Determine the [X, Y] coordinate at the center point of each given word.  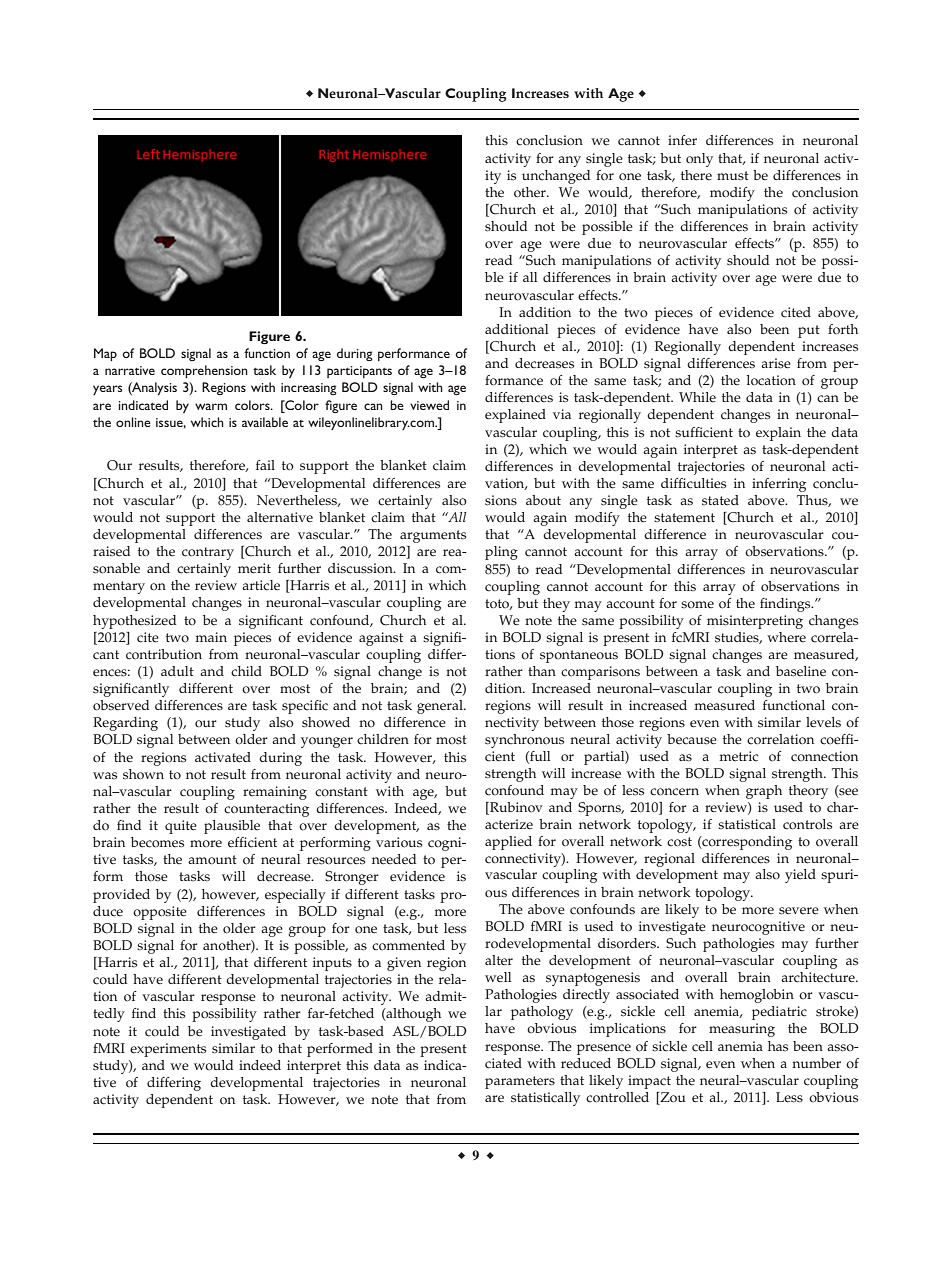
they [556, 605]
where [786, 637]
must [733, 176]
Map [105, 354]
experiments [168, 1050]
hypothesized [134, 622]
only [699, 160]
